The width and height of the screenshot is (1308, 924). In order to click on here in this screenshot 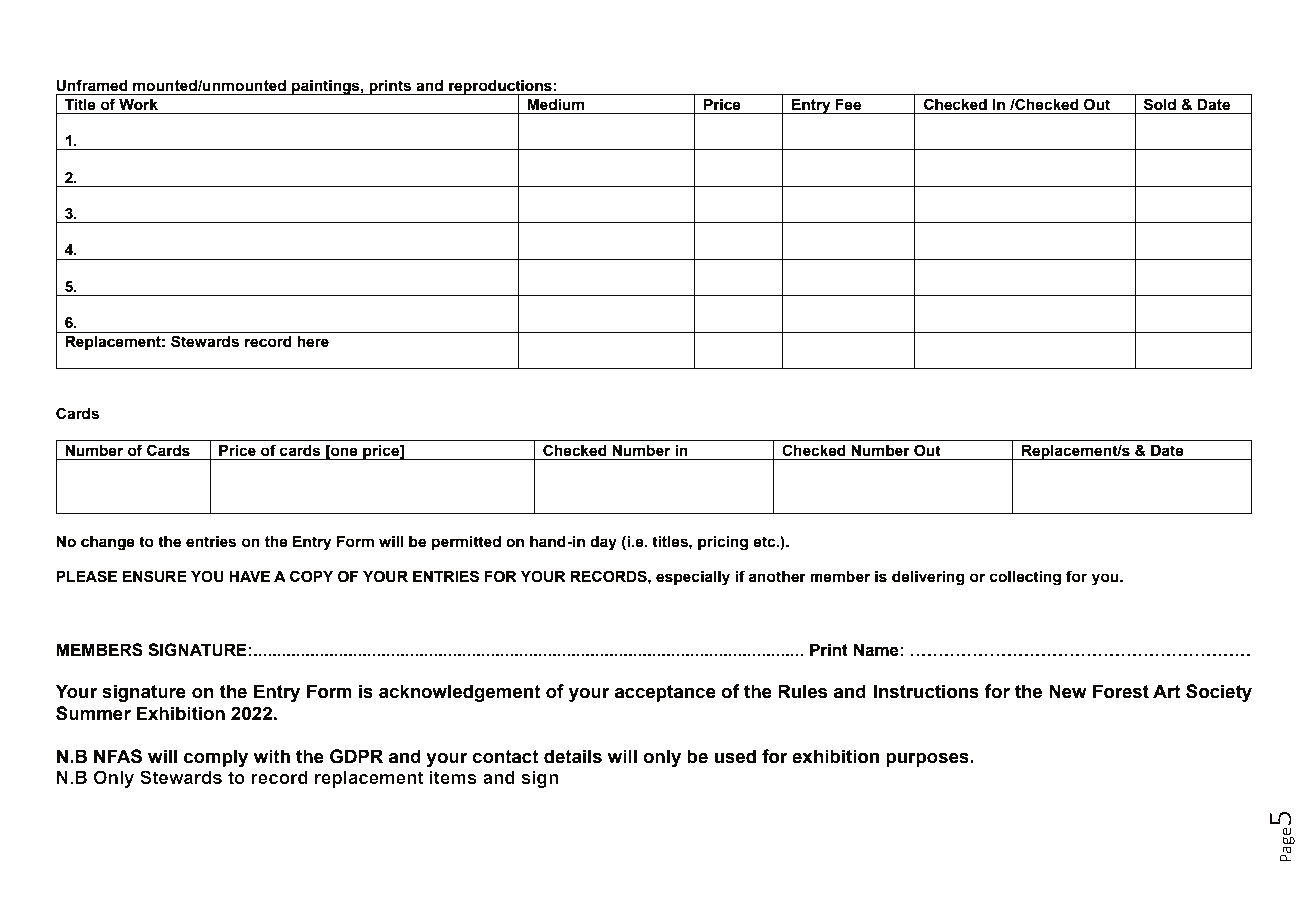, I will do `click(313, 342)`.
